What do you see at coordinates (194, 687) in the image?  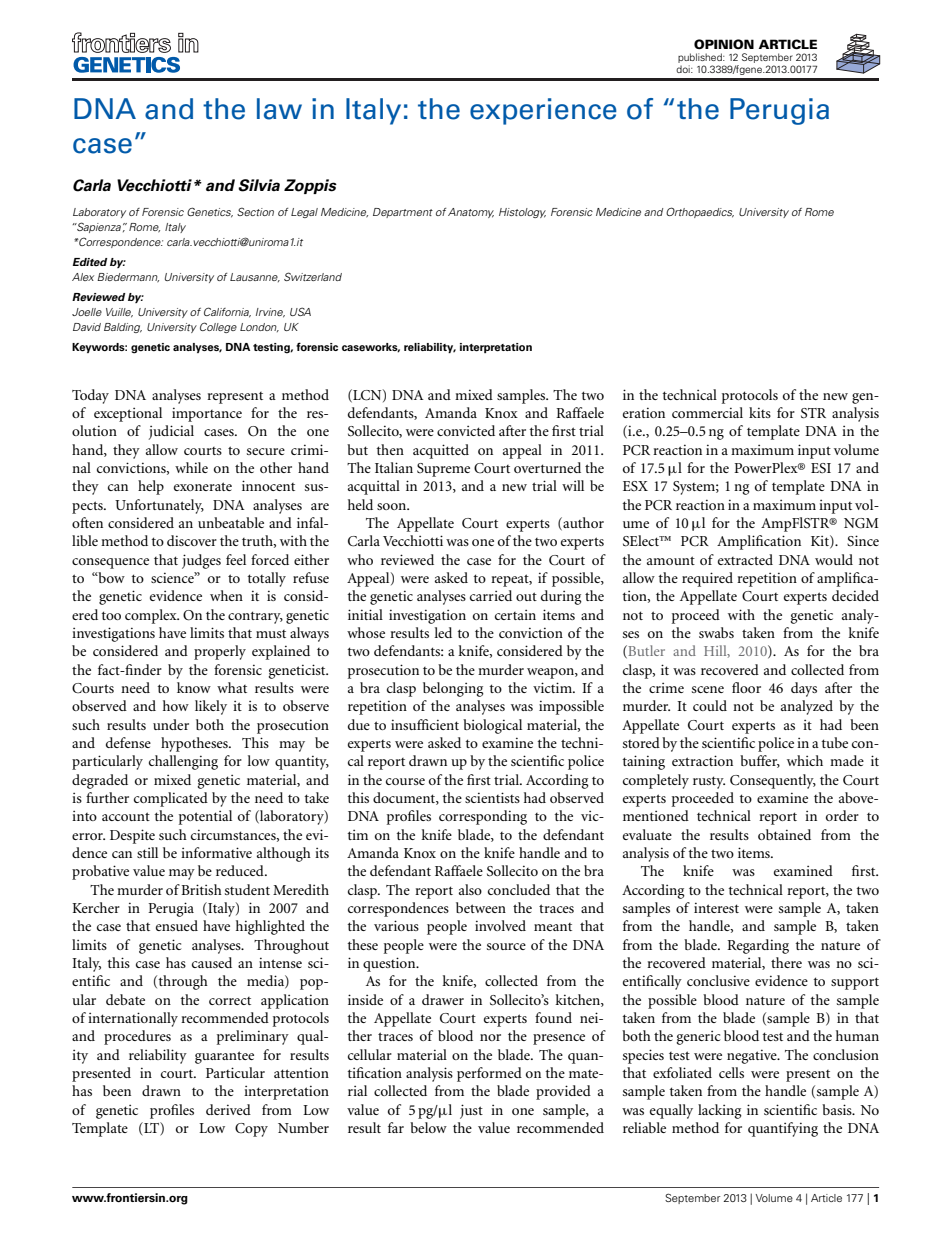 I see `know` at bounding box center [194, 687].
